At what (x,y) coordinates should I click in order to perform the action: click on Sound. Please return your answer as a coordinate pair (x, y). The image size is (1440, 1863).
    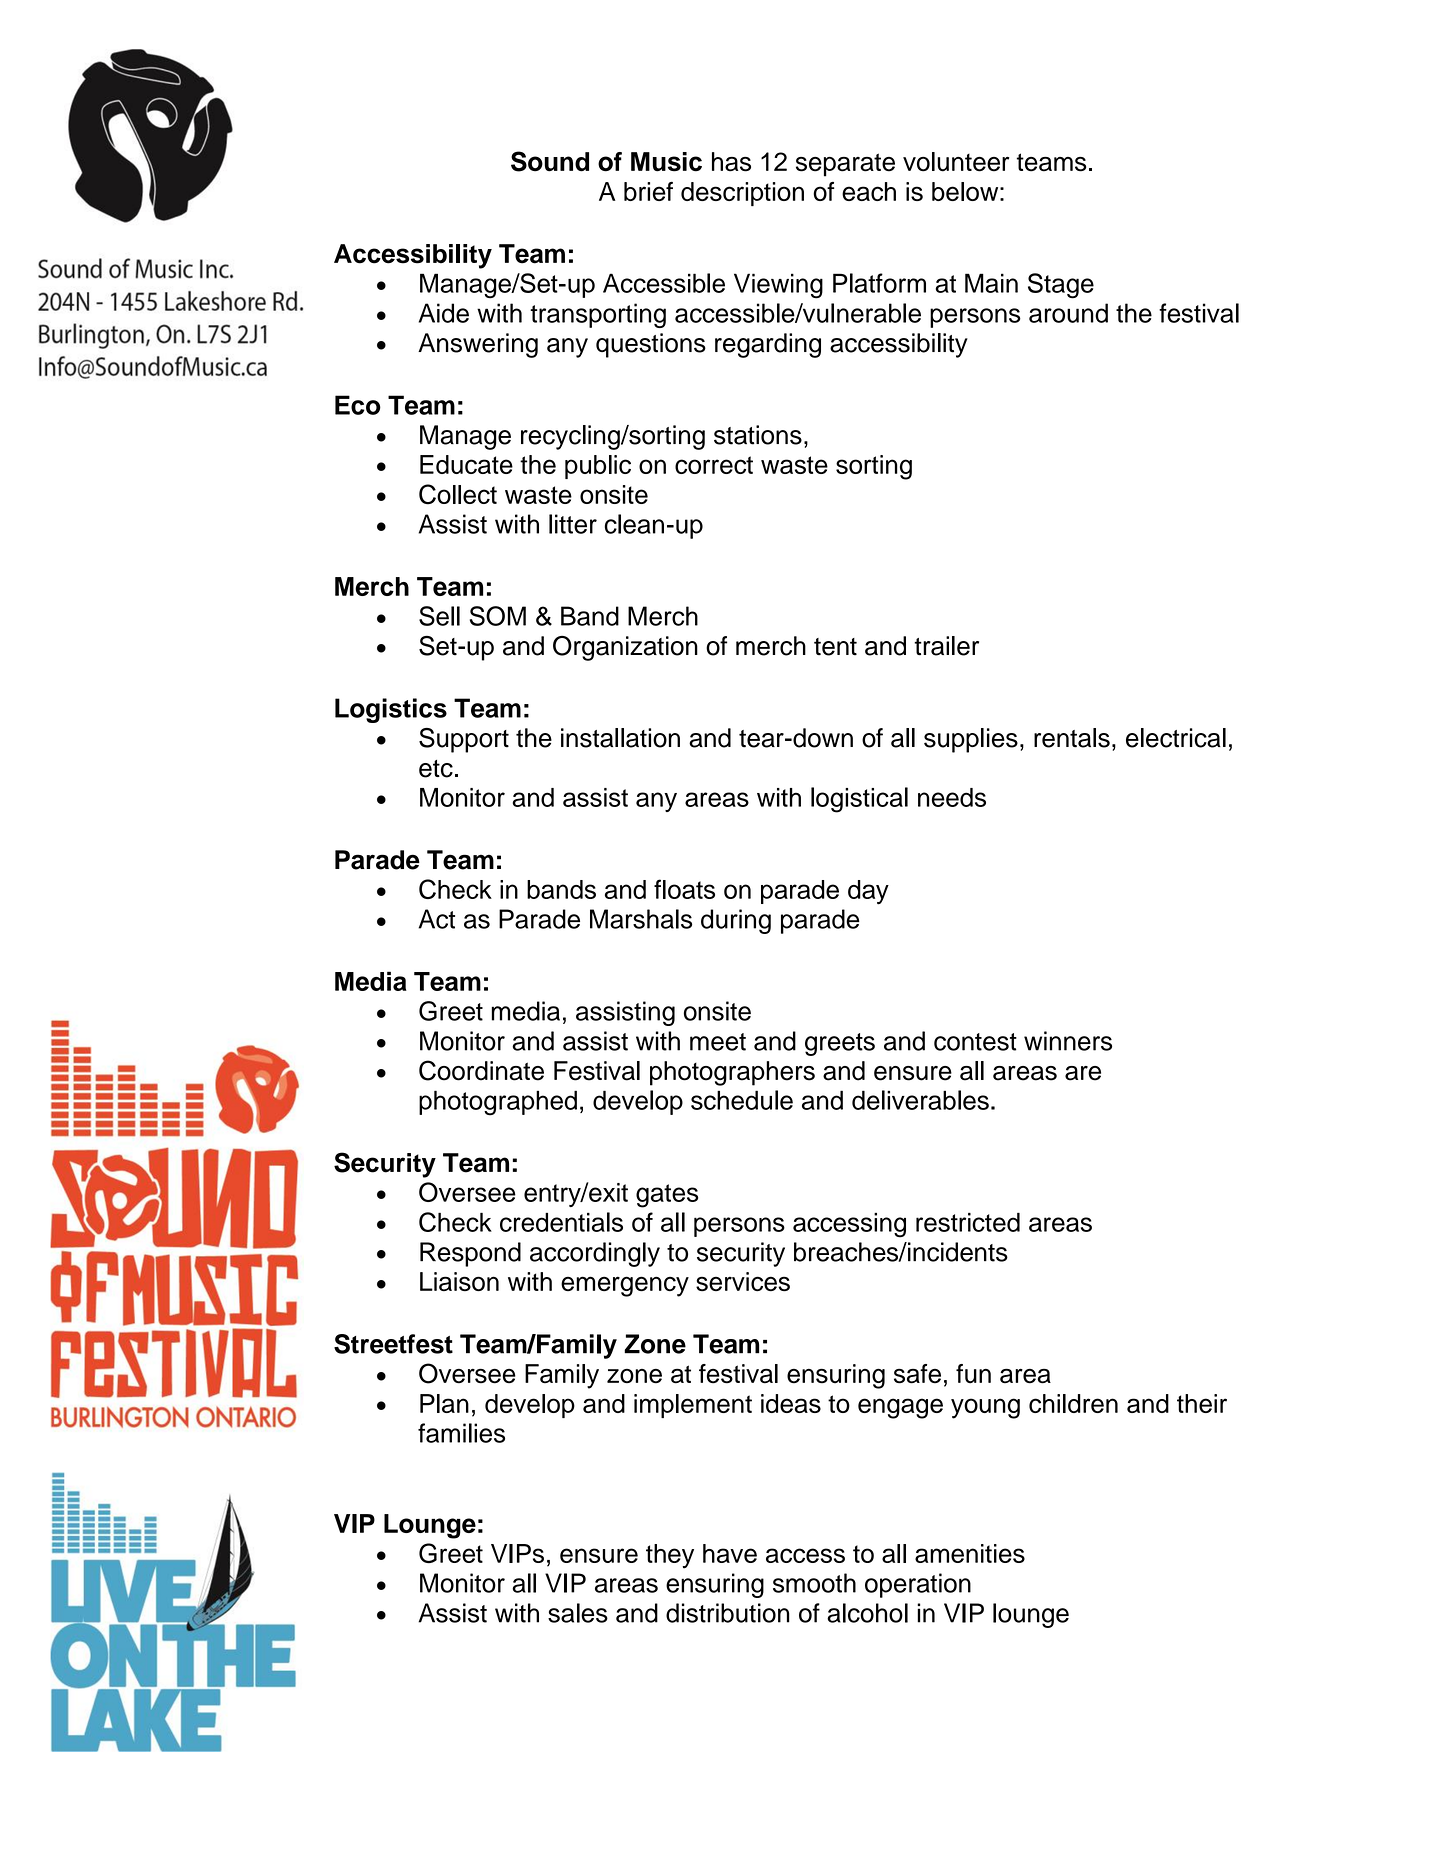
    Looking at the image, I should click on (550, 161).
